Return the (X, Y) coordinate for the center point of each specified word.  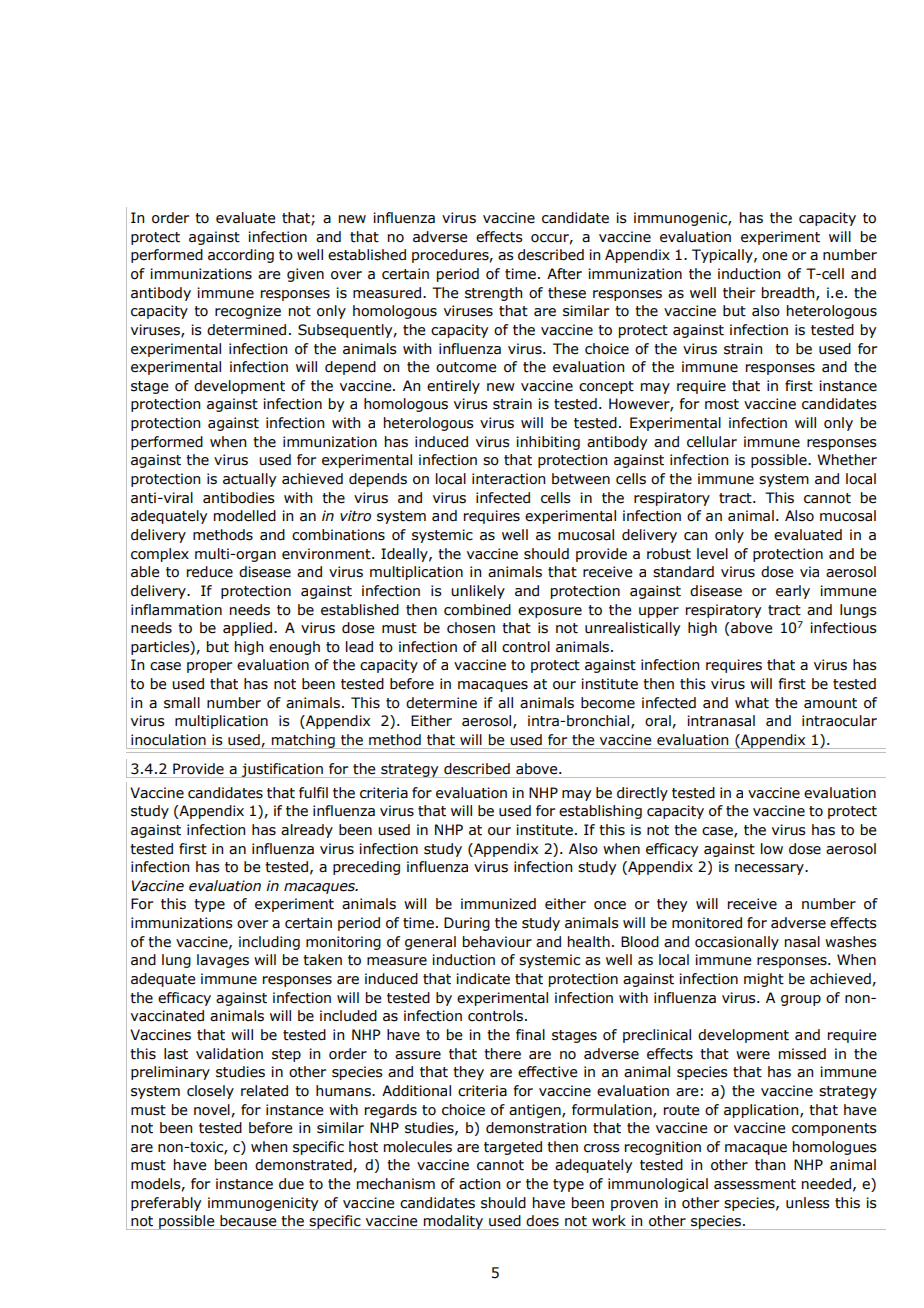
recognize (248, 312)
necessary (770, 869)
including (269, 943)
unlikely (478, 592)
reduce (210, 572)
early (793, 592)
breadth (789, 293)
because (248, 1221)
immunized (498, 904)
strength (493, 294)
